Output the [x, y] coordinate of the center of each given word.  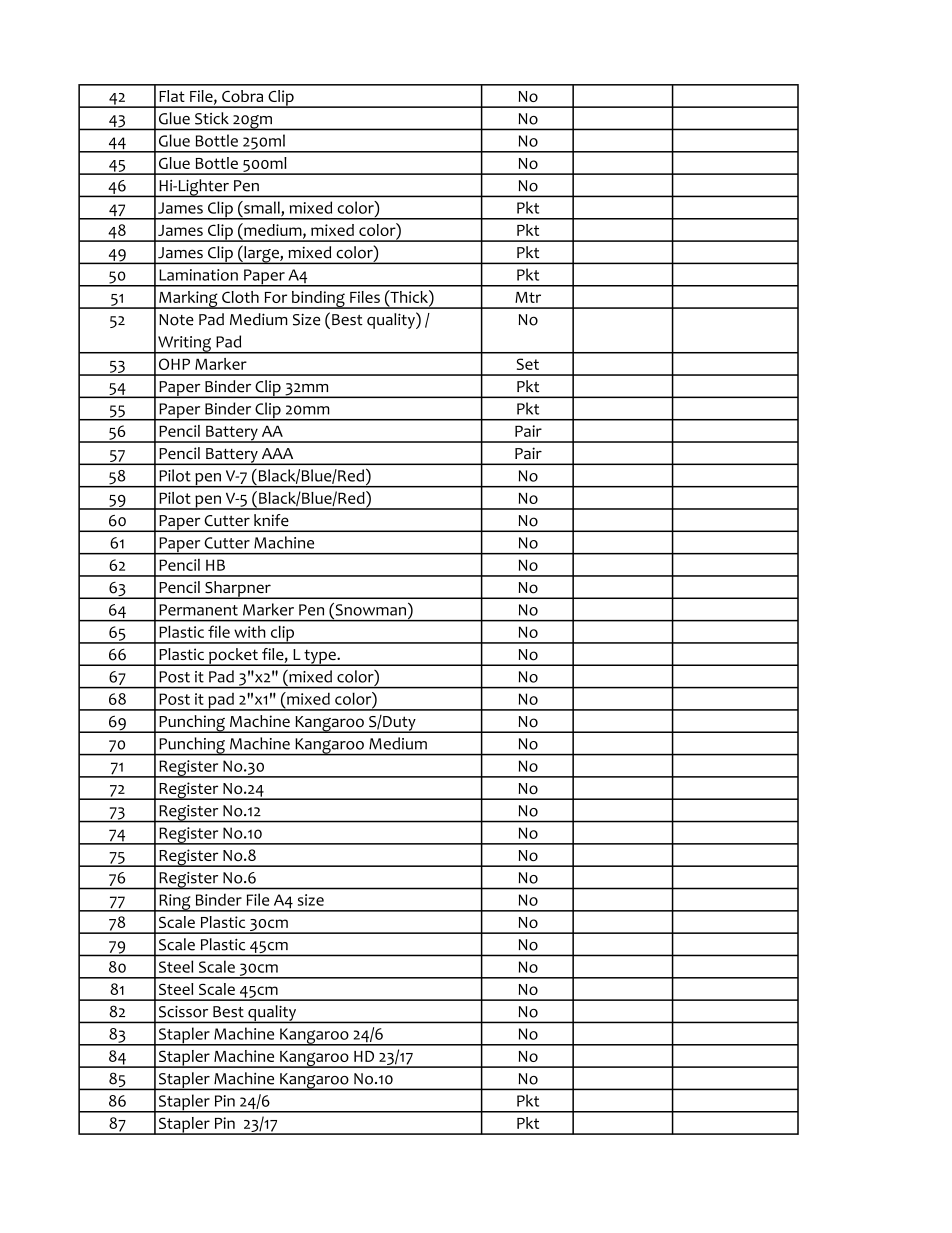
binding [318, 300]
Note [176, 320]
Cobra [242, 96]
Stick [212, 118]
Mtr [528, 297]
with [250, 632]
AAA [277, 453]
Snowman [371, 609]
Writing [185, 345]
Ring [175, 903]
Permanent [198, 610]
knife [271, 520]
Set [528, 364]
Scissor [183, 1012]
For [276, 297]
